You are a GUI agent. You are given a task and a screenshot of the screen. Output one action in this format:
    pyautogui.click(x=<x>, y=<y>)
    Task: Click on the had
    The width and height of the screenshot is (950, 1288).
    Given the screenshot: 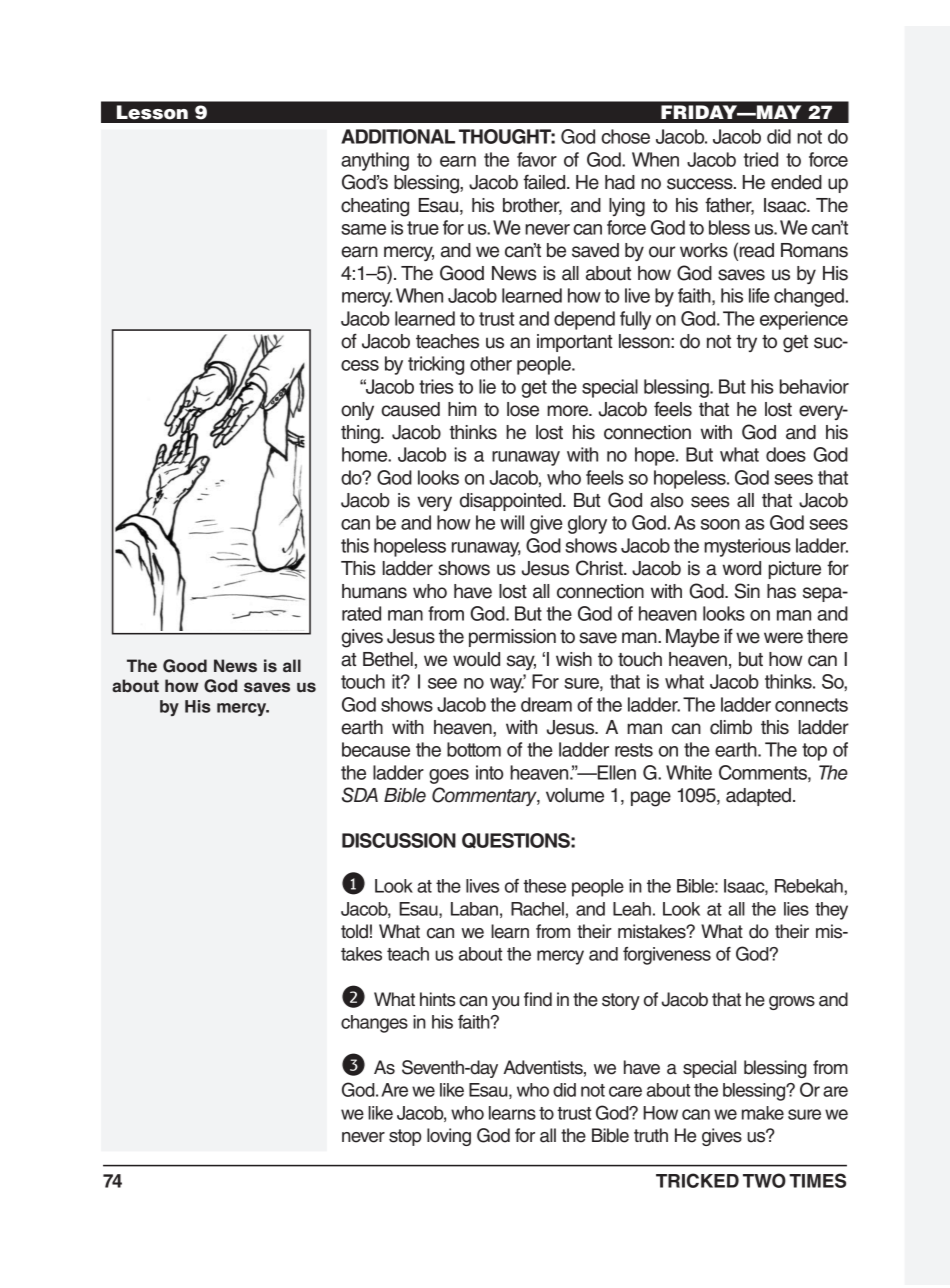 What is the action you would take?
    pyautogui.click(x=620, y=182)
